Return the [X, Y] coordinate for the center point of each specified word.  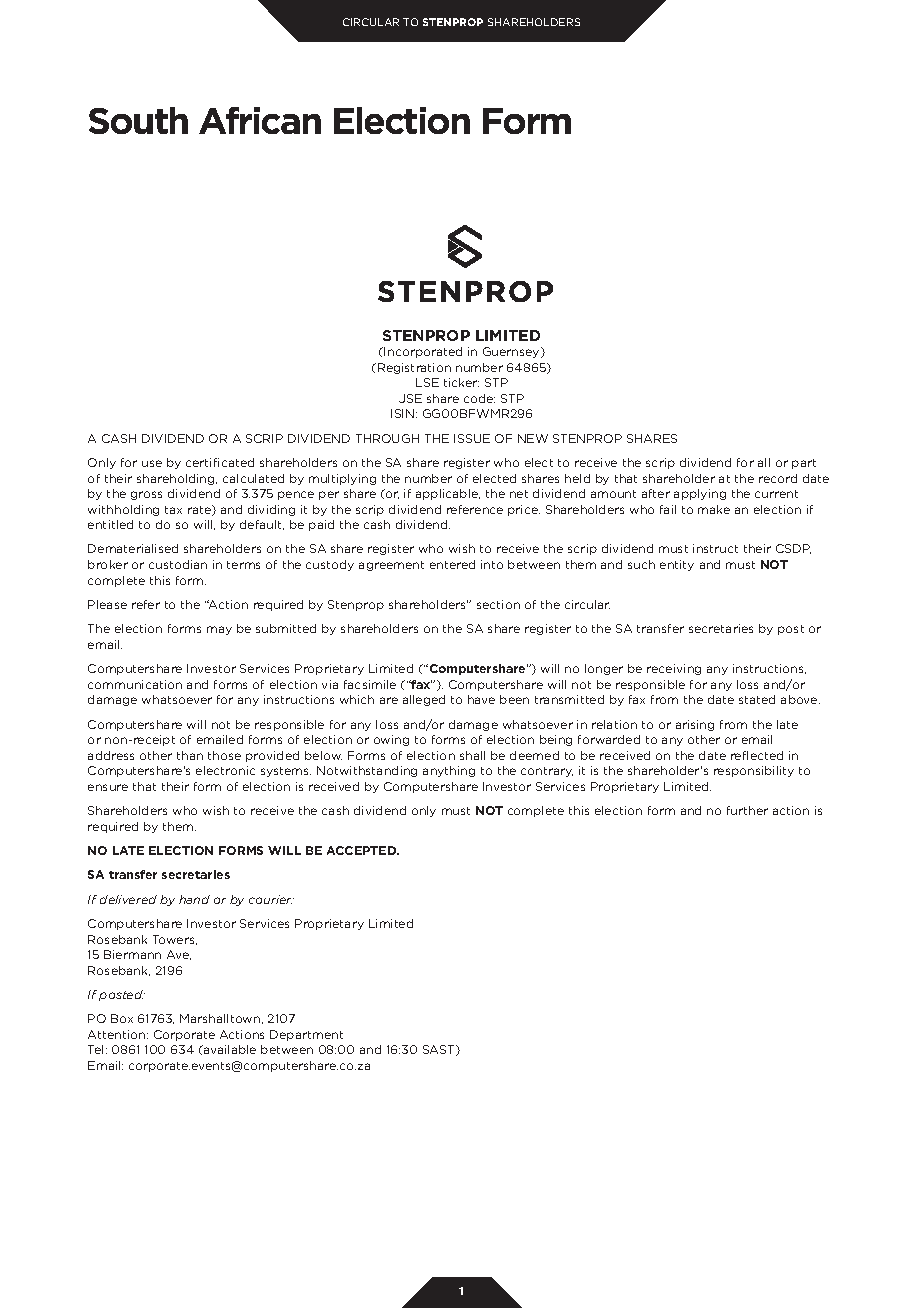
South [138, 120]
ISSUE [472, 438]
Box [122, 1018]
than [190, 755]
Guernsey [512, 352]
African [260, 120]
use [152, 463]
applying [700, 494]
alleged [424, 700]
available [229, 1049]
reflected [757, 755]
